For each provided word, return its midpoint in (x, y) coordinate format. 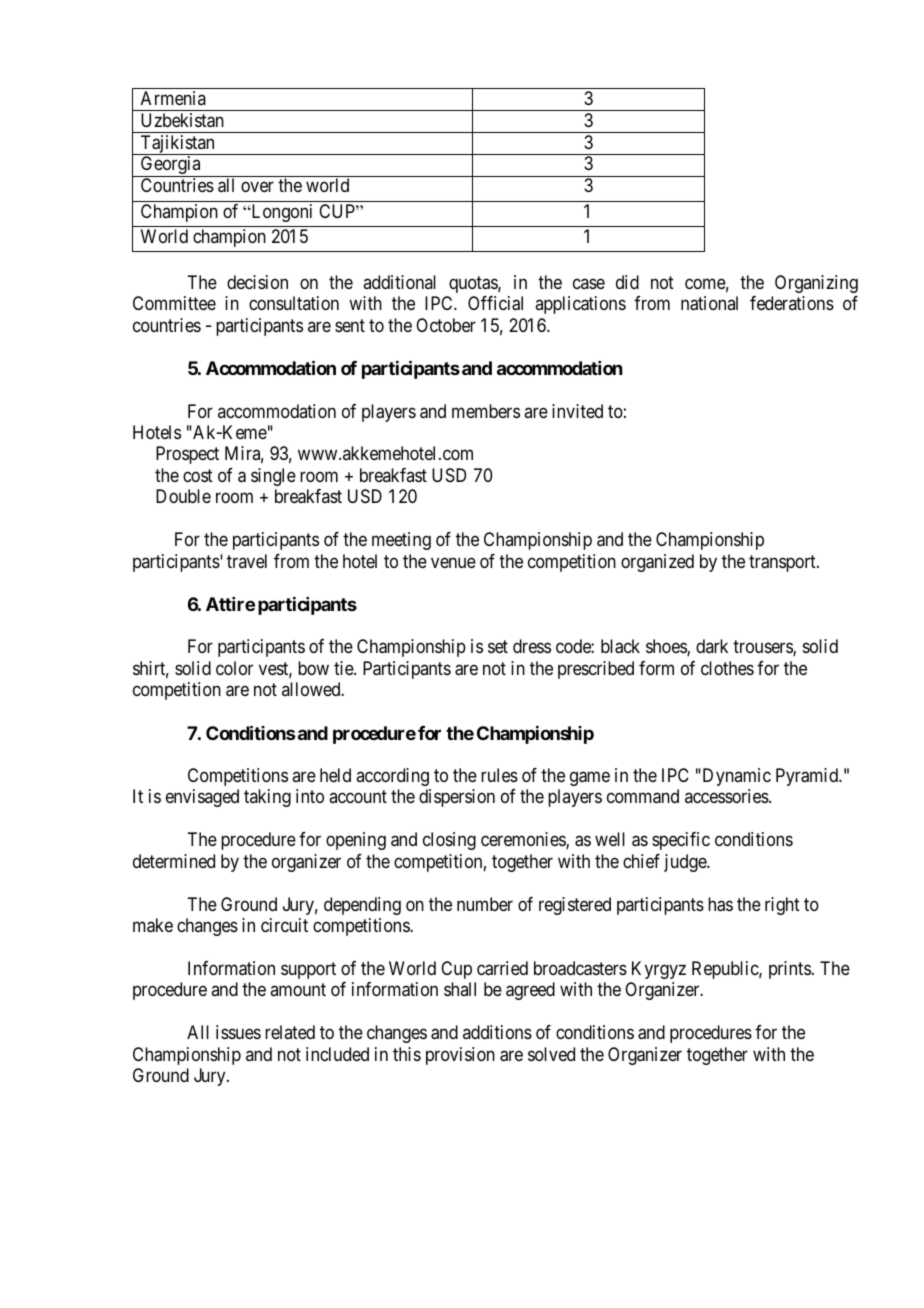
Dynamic (735, 777)
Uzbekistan (182, 120)
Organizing (816, 284)
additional (399, 282)
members (486, 411)
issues (238, 1032)
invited (577, 411)
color (234, 668)
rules (499, 775)
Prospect (187, 455)
